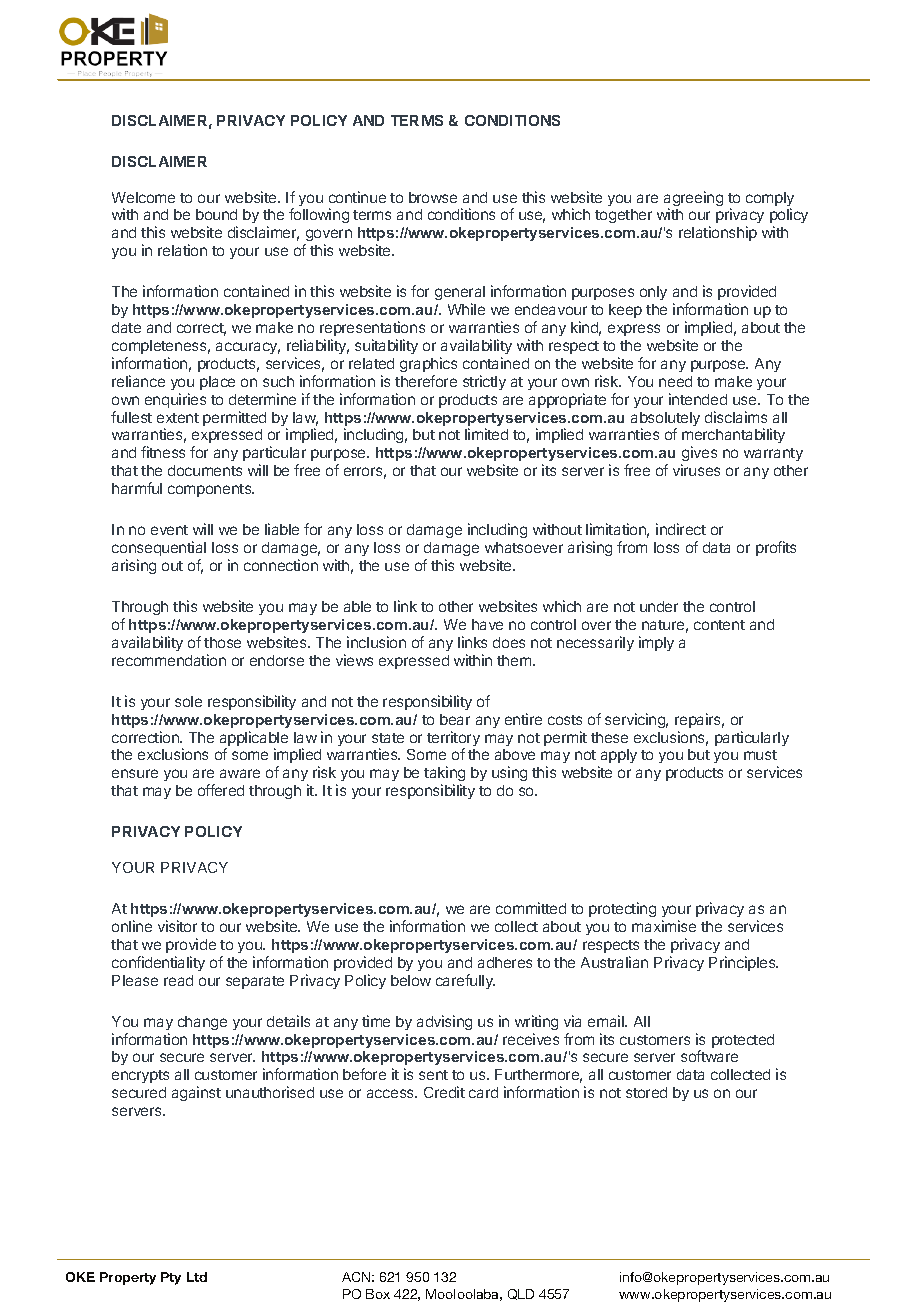 This image has width=924, height=1308. What do you see at coordinates (453, 740) in the image?
I see `territory` at bounding box center [453, 740].
